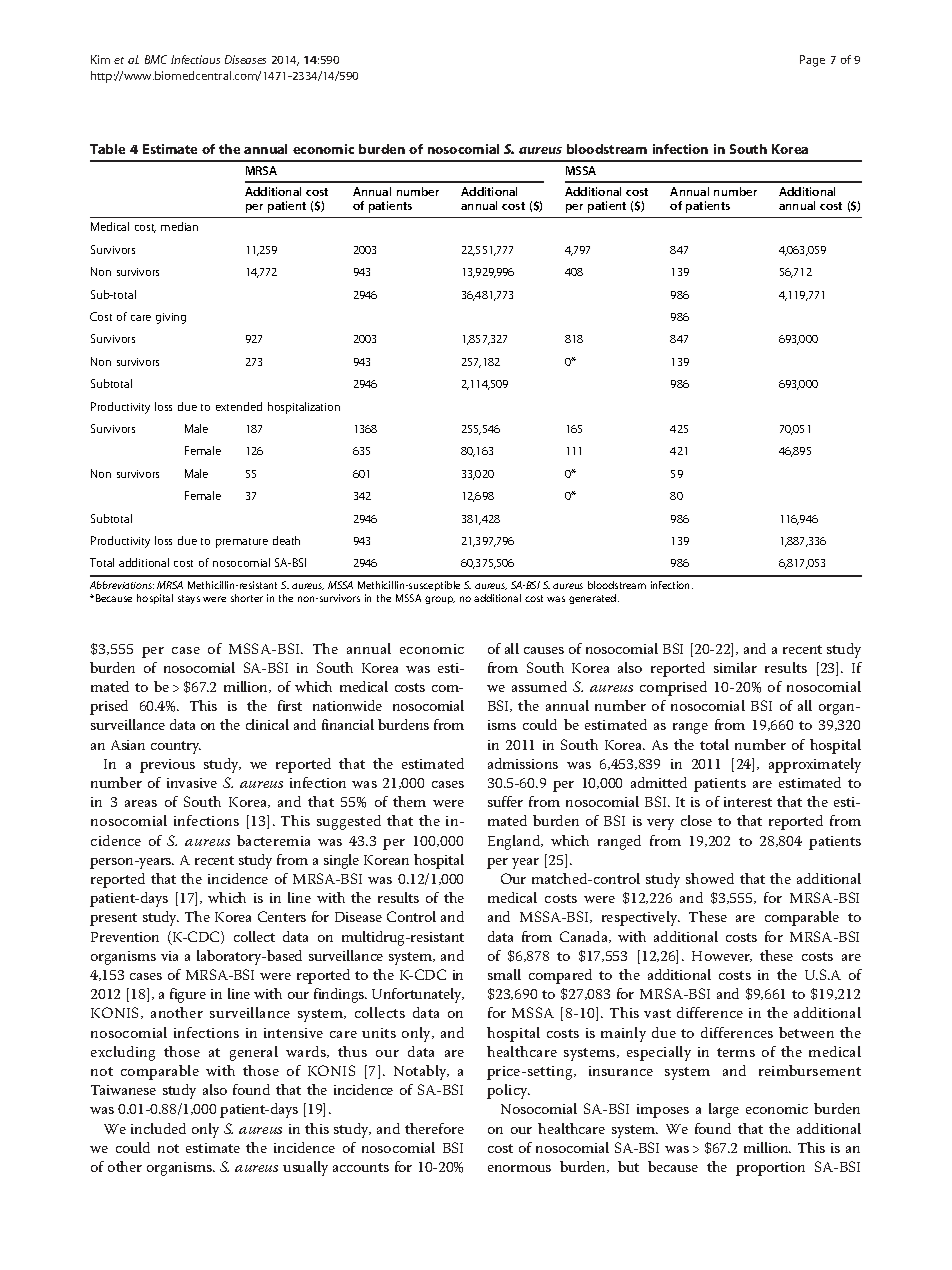  What do you see at coordinates (189, 599) in the screenshot?
I see `stays` at bounding box center [189, 599].
